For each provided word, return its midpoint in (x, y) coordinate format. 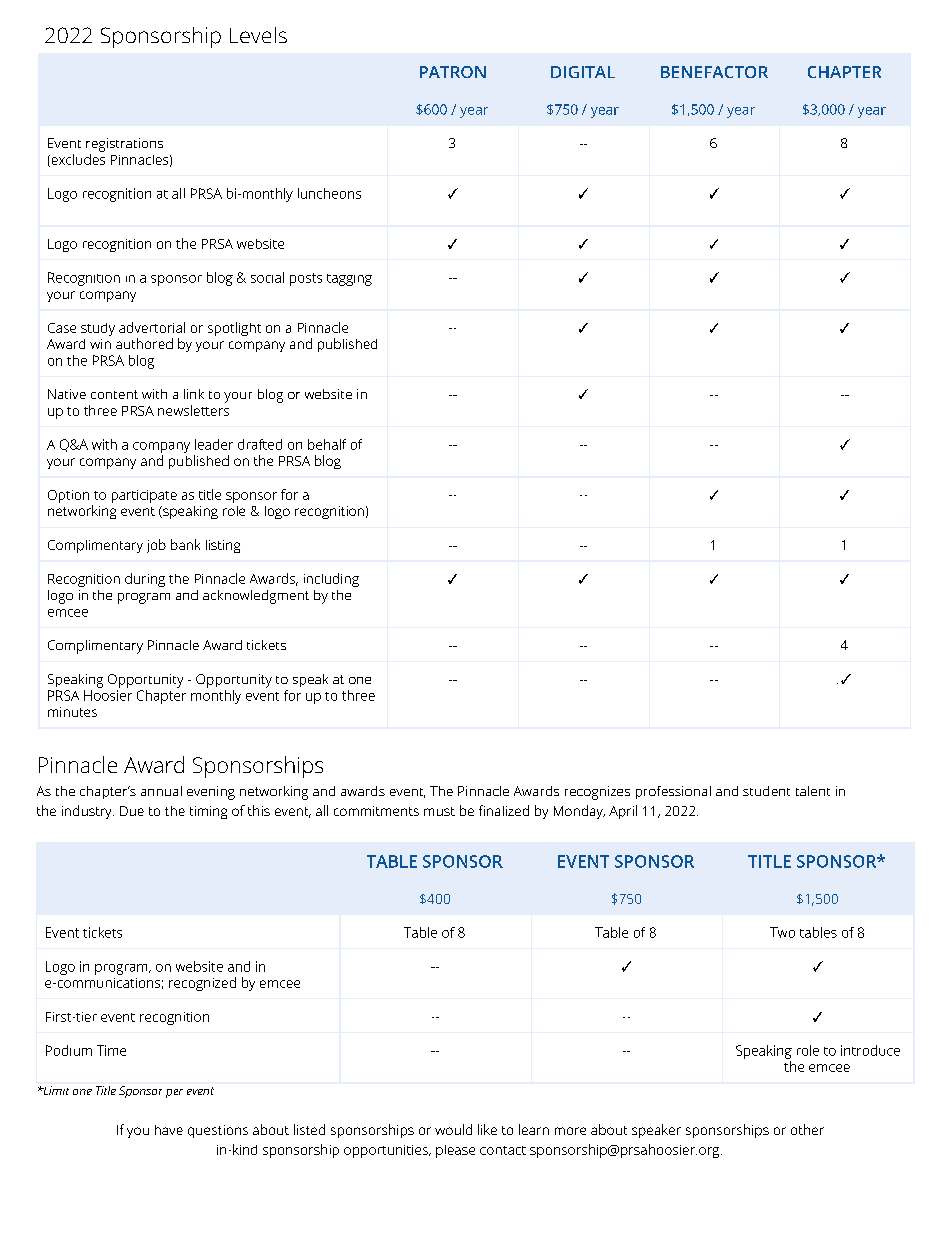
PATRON (453, 72)
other (807, 1129)
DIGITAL (583, 72)
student (766, 791)
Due (132, 811)
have (169, 1130)
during (145, 580)
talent (813, 791)
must (439, 811)
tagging (349, 280)
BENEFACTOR (714, 72)
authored (144, 343)
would (453, 1129)
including (331, 580)
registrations (124, 145)
